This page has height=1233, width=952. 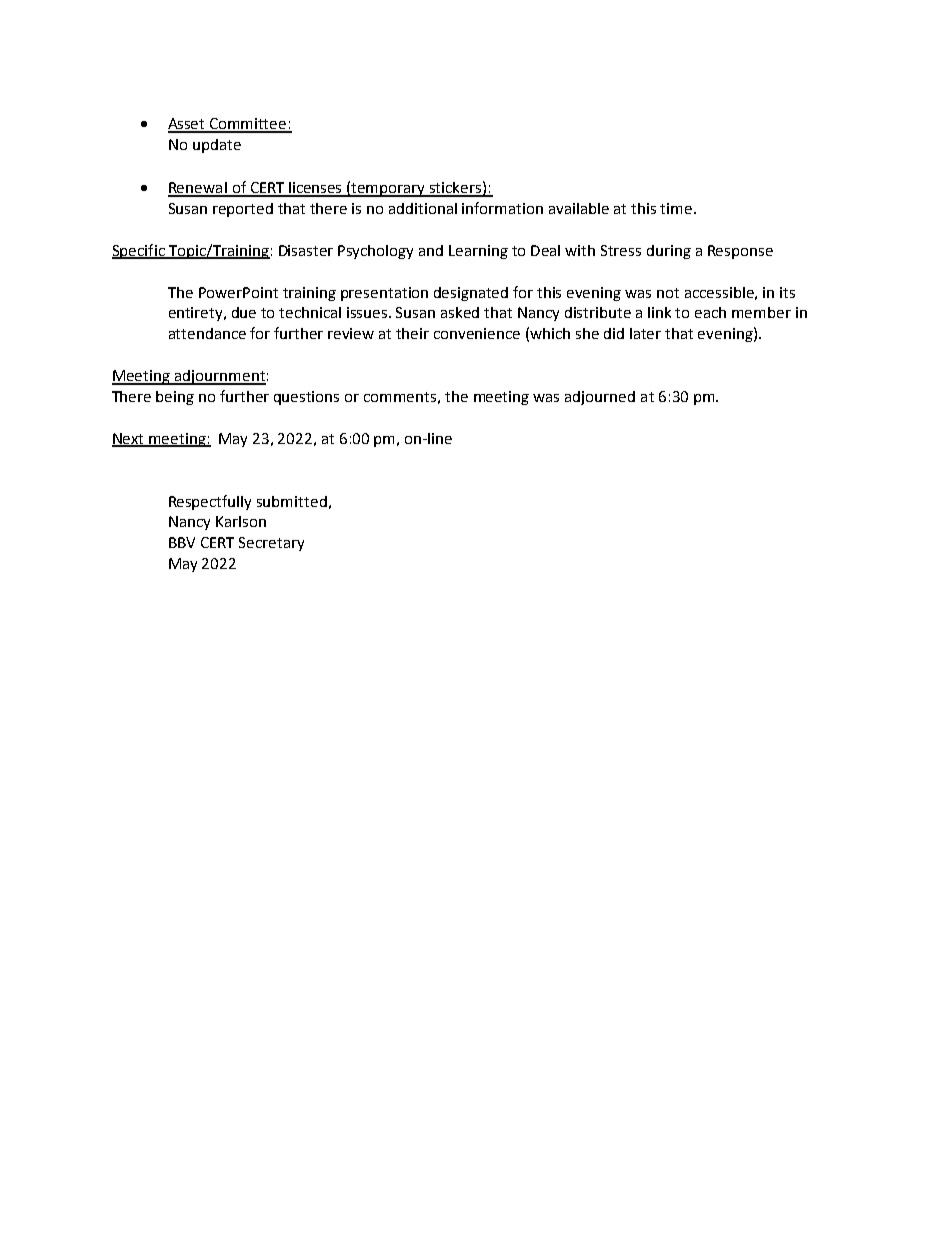 I want to click on questions, so click(x=306, y=398).
